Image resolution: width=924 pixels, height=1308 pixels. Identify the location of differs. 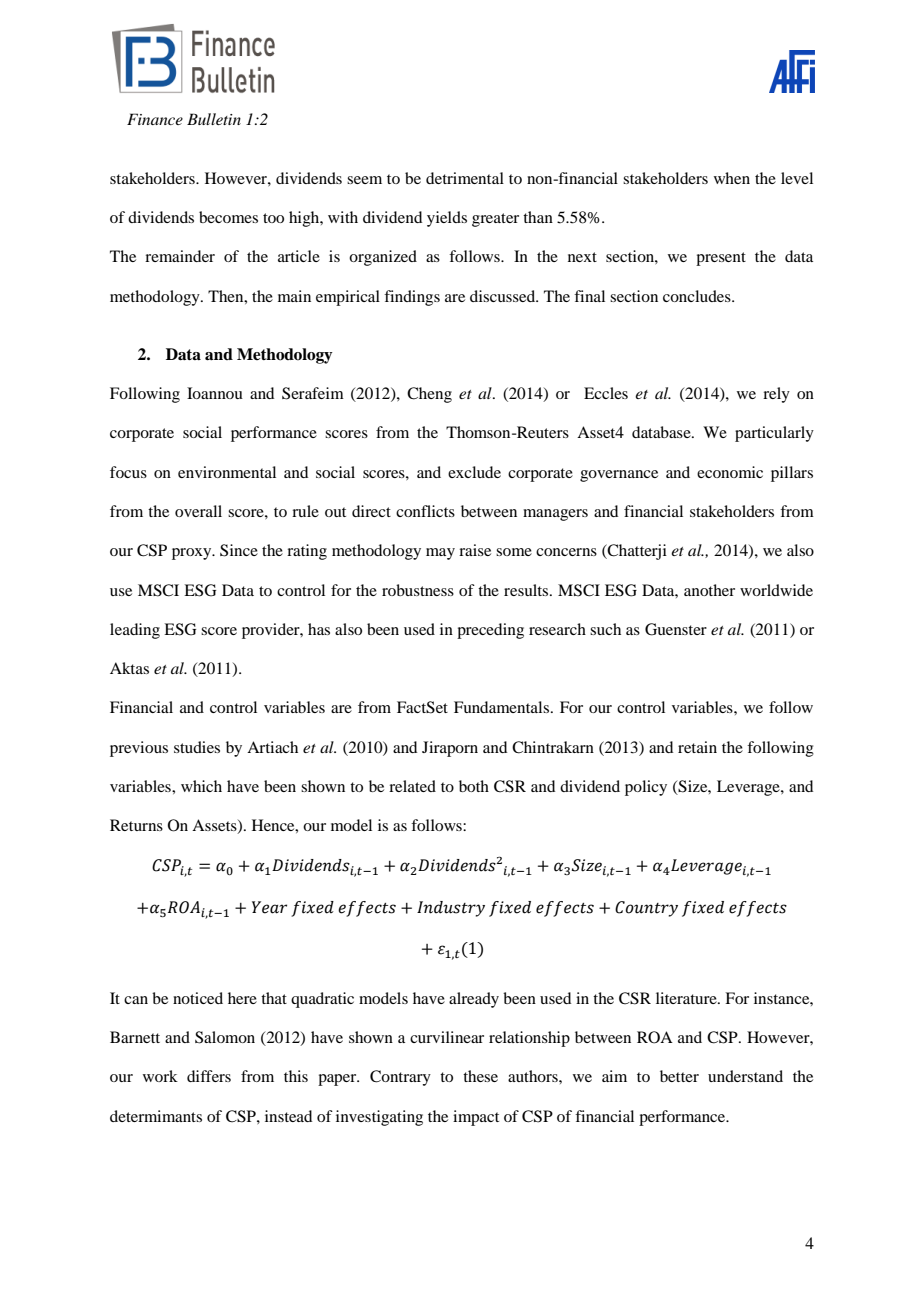
(209, 1076).
